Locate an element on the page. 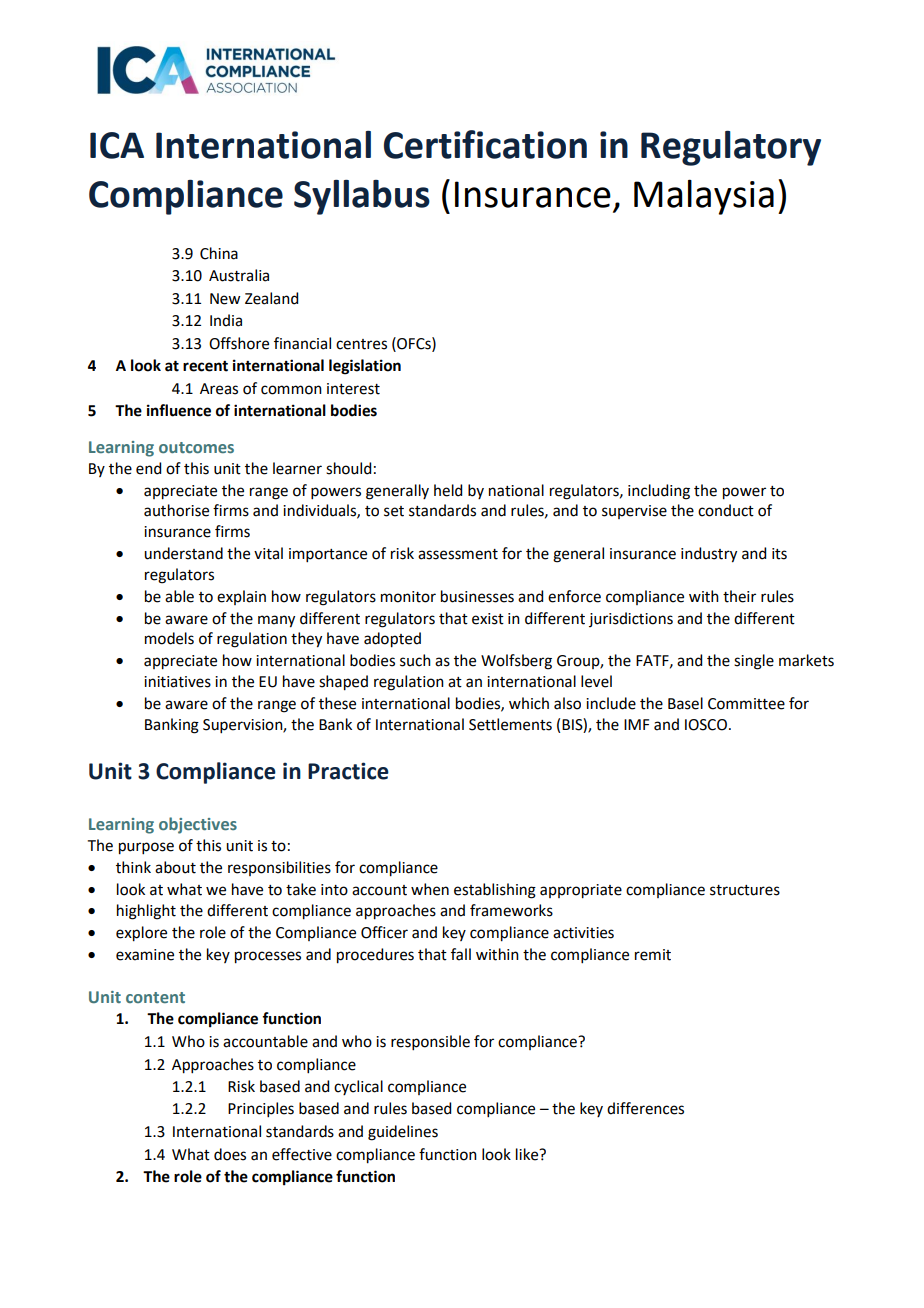 Image resolution: width=924 pixels, height=1308 pixels. single is located at coordinates (754, 662).
